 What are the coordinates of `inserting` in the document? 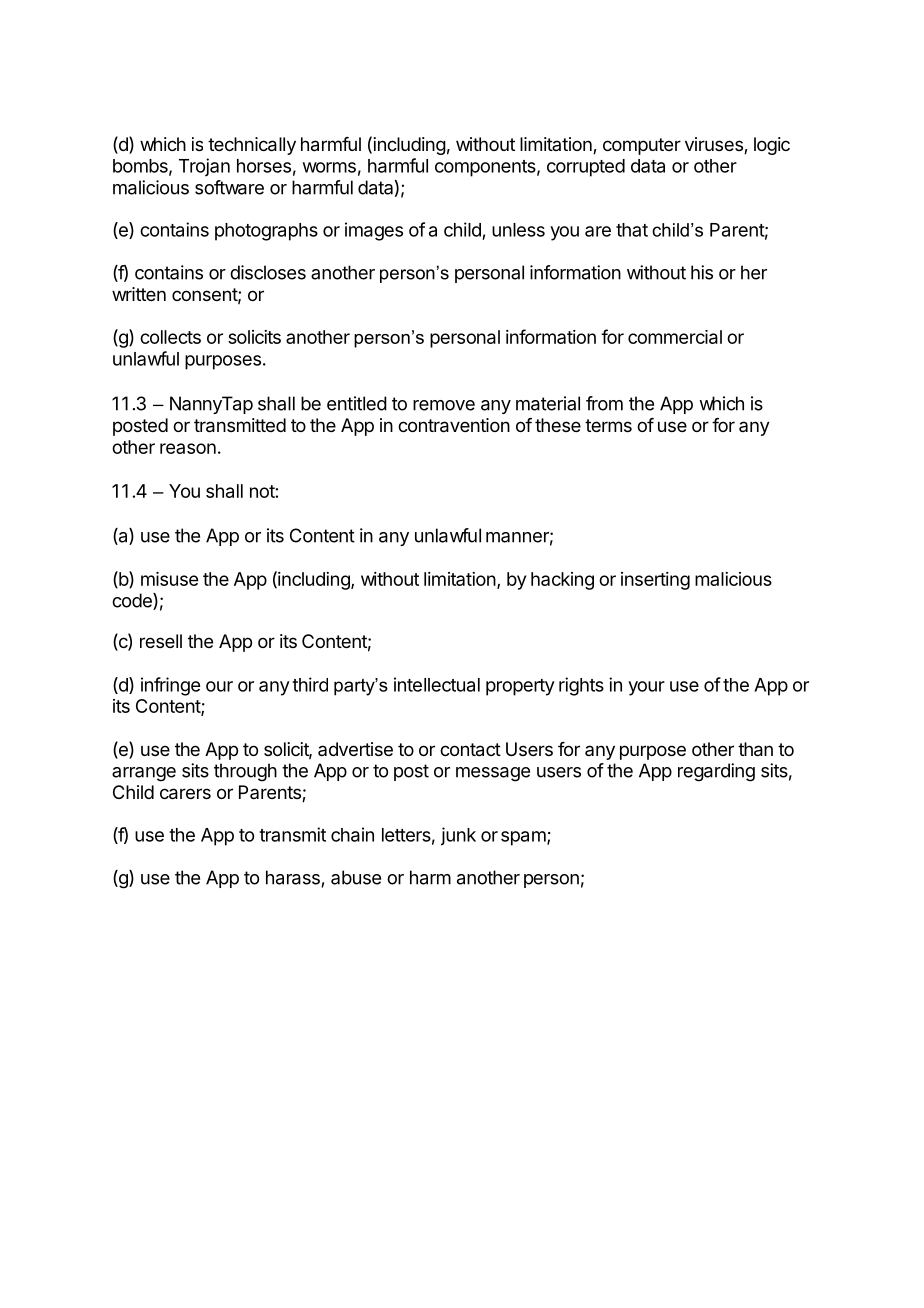 It's located at (655, 581).
